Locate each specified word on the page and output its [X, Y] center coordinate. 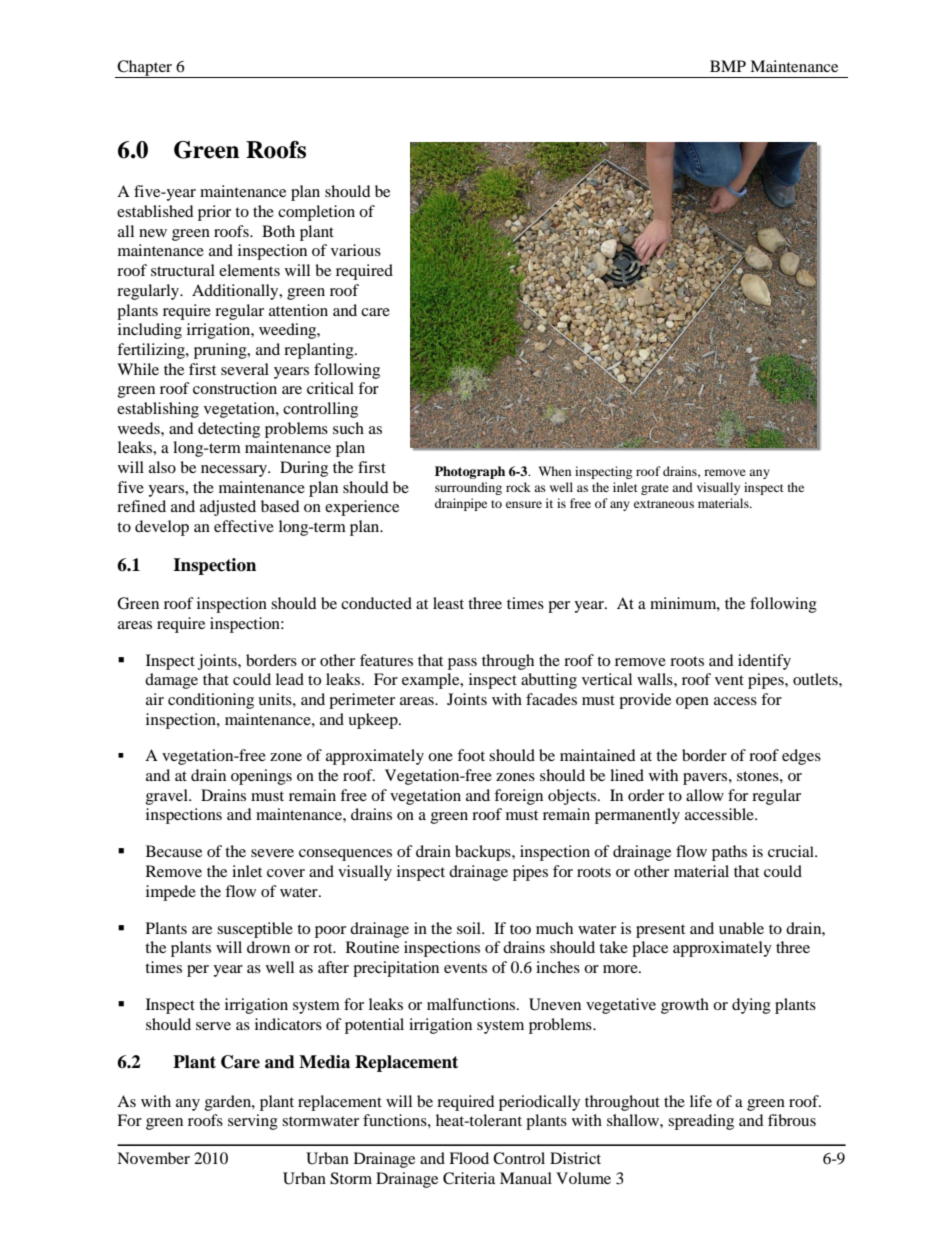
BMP [728, 66]
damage [171, 681]
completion [316, 213]
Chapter [145, 69]
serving [253, 1122]
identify [764, 662]
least [448, 603]
